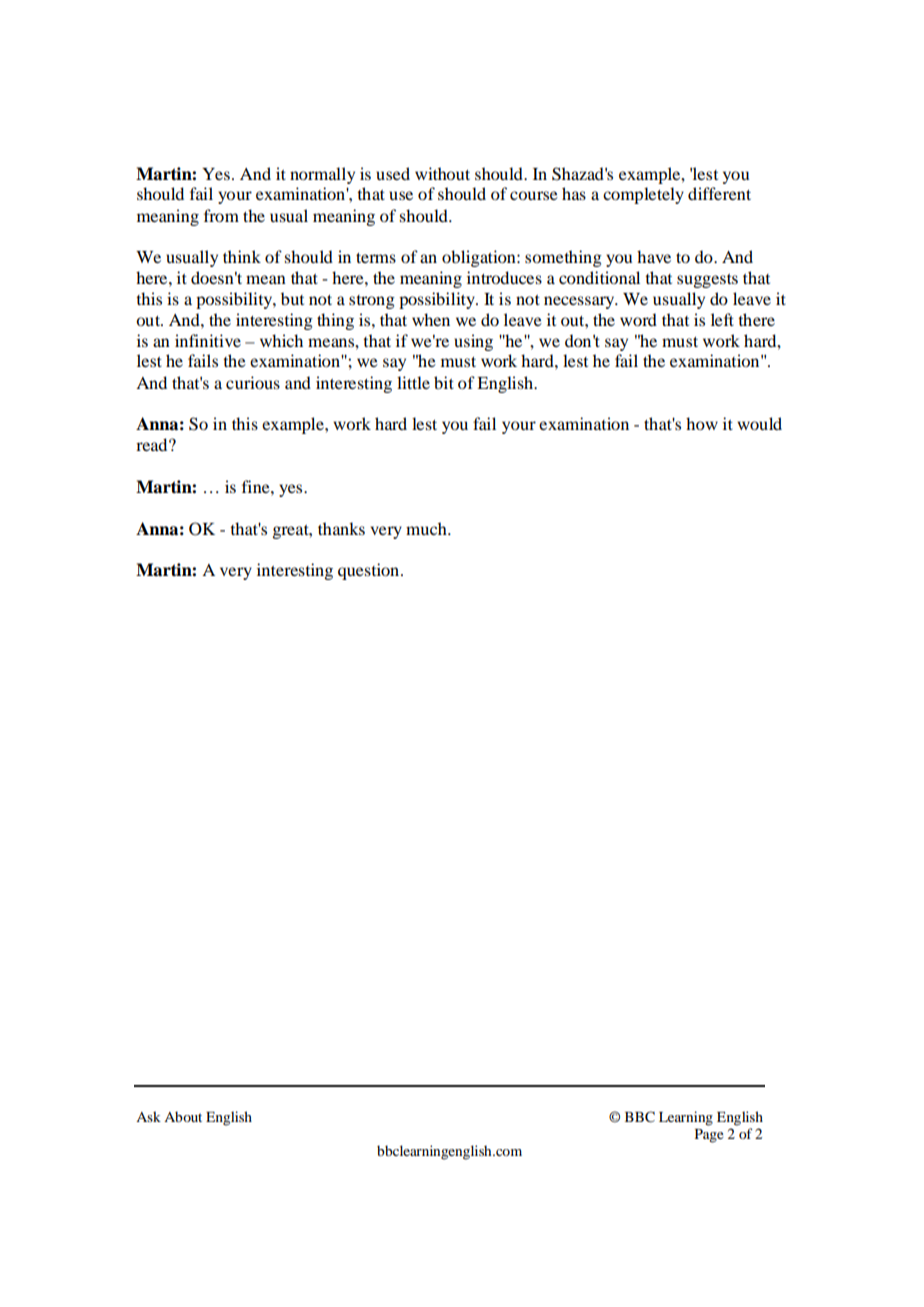 This image has height=1307, width=924. What do you see at coordinates (719, 193) in the image?
I see `different` at bounding box center [719, 193].
